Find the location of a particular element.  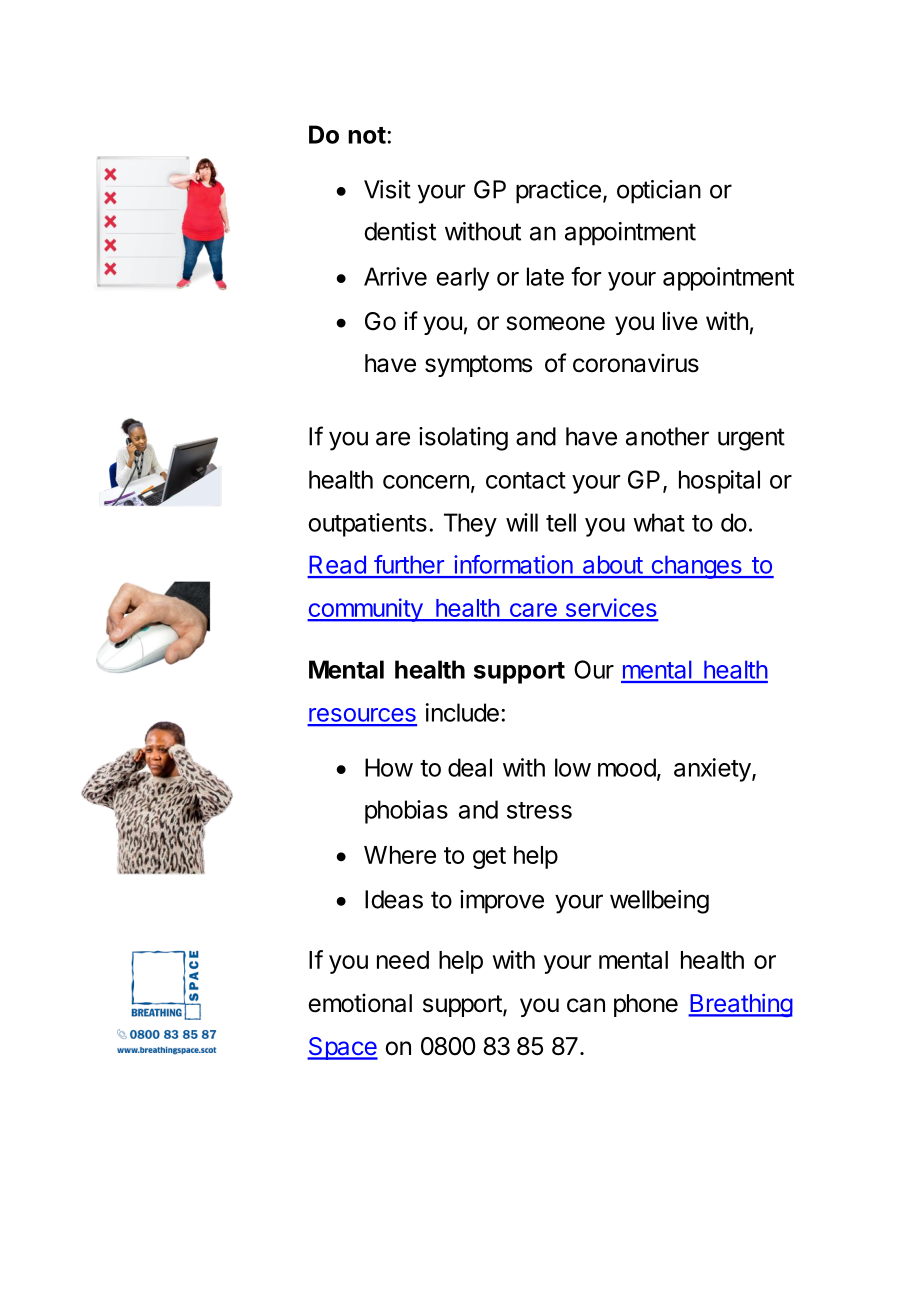

community is located at coordinates (365, 610).
